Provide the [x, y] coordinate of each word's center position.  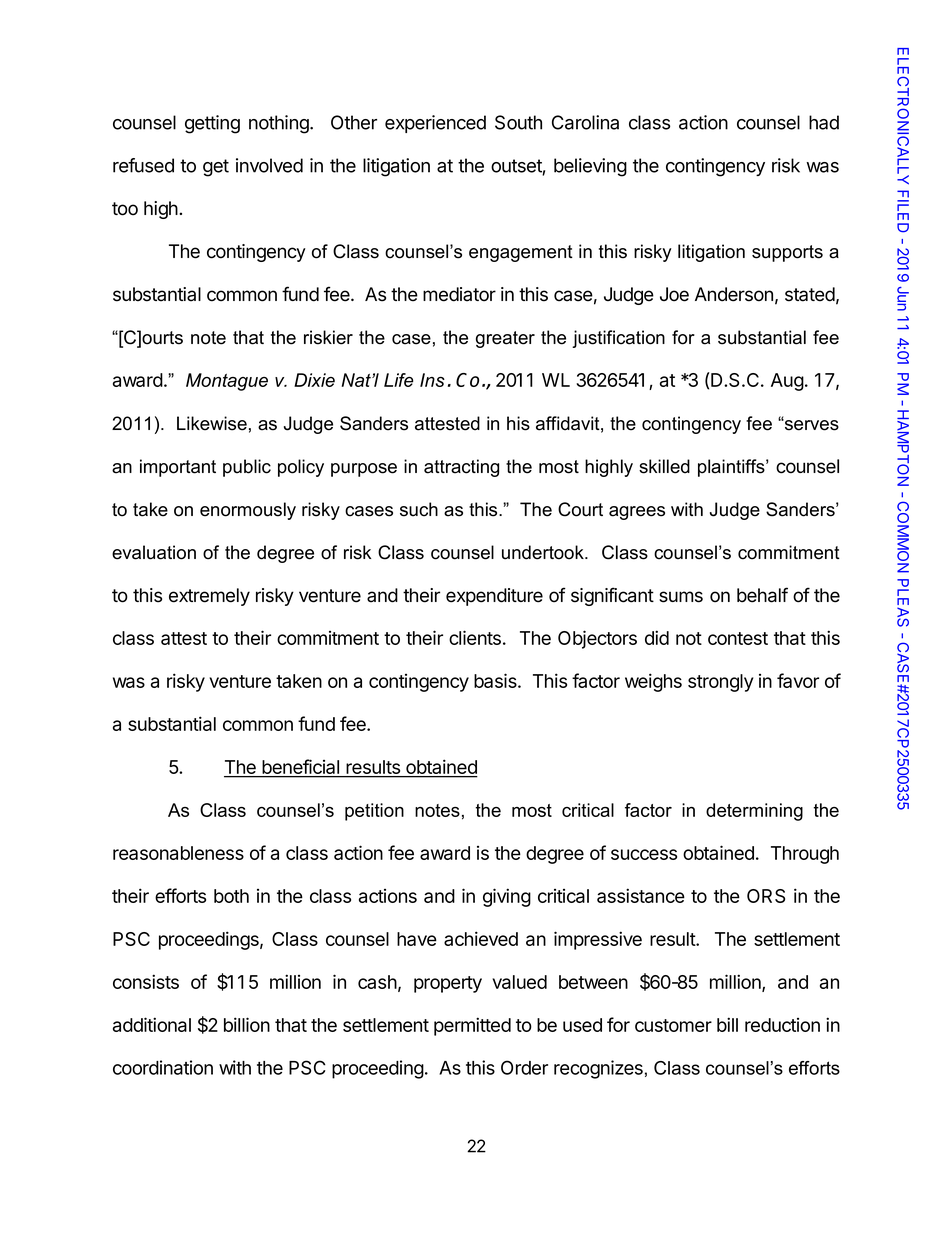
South [518, 122]
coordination [163, 1067]
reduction [782, 1025]
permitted [472, 1026]
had [824, 122]
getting [212, 124]
